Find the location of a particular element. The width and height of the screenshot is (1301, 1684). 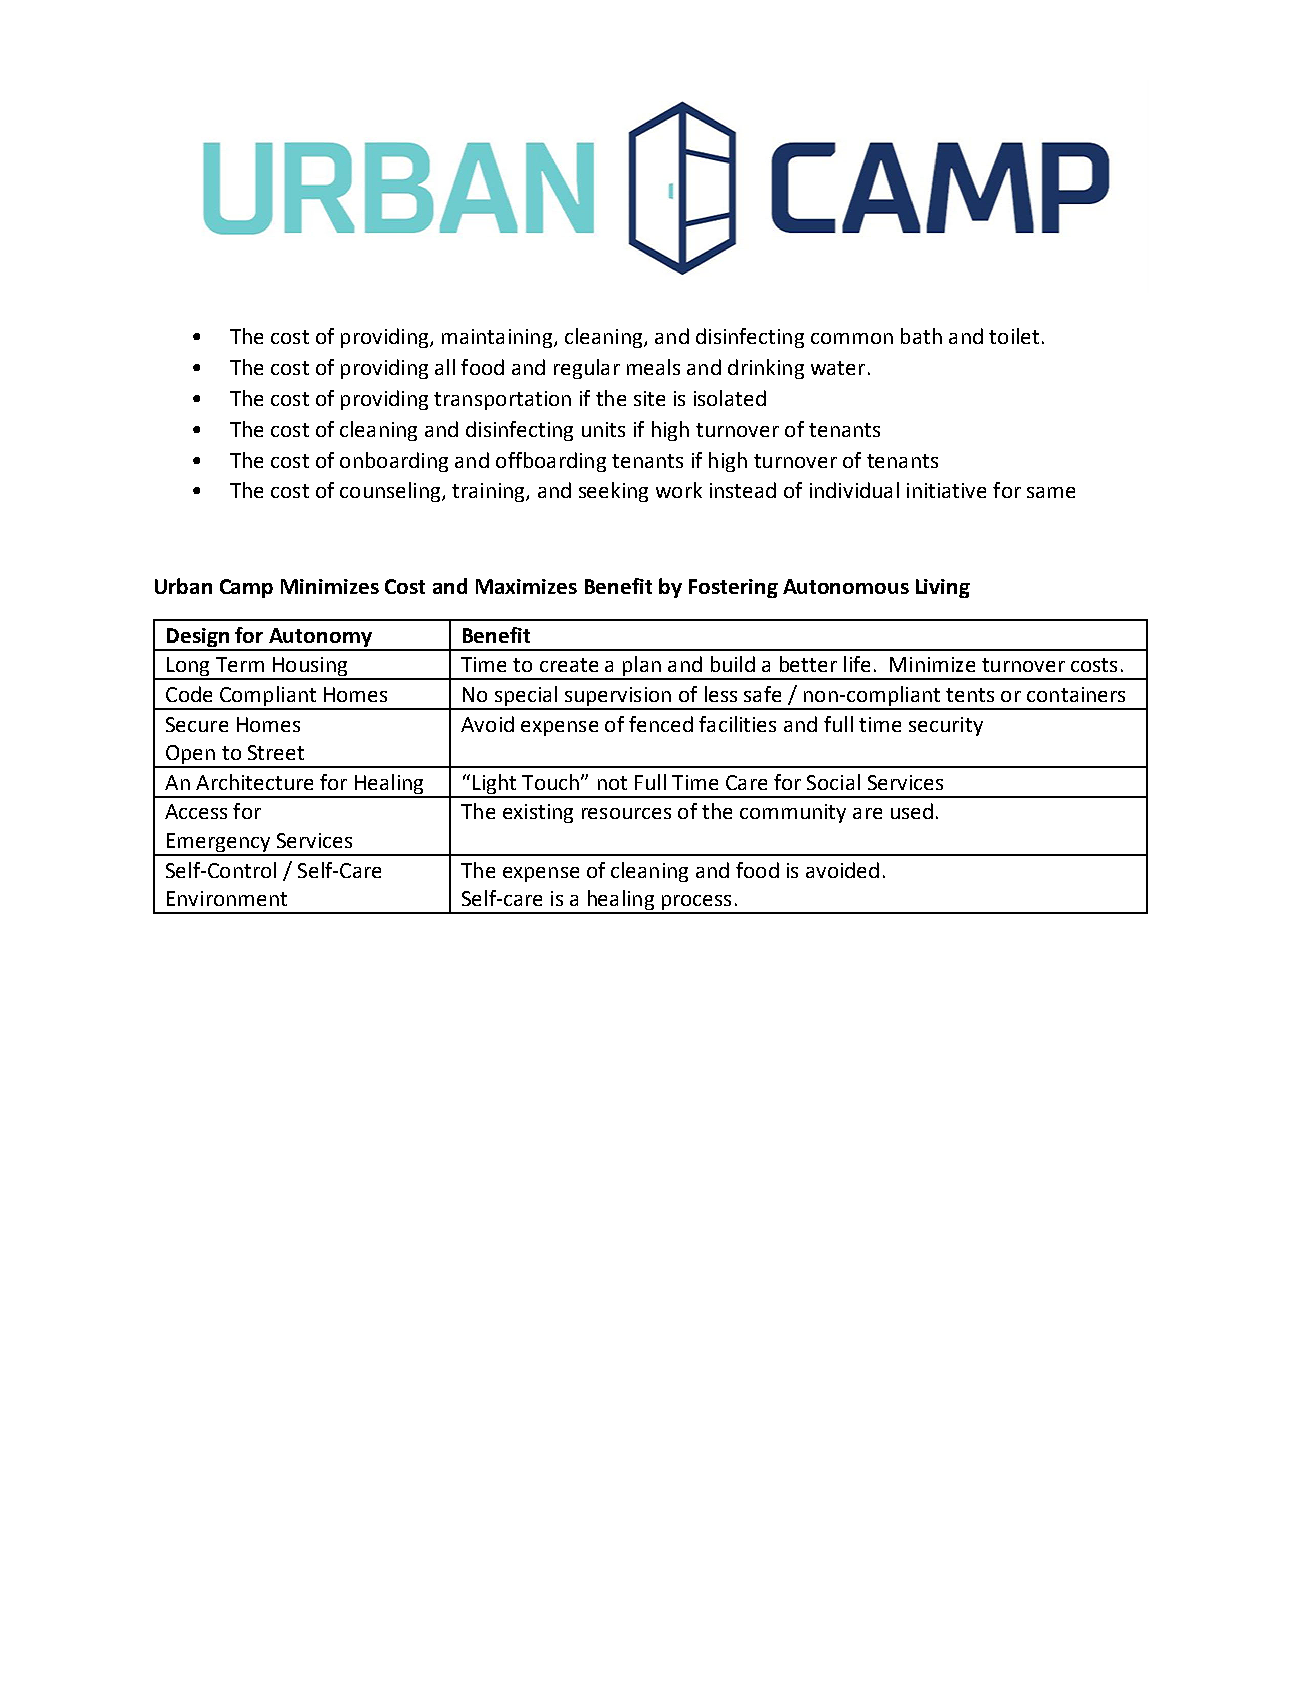

Living is located at coordinates (943, 588).
